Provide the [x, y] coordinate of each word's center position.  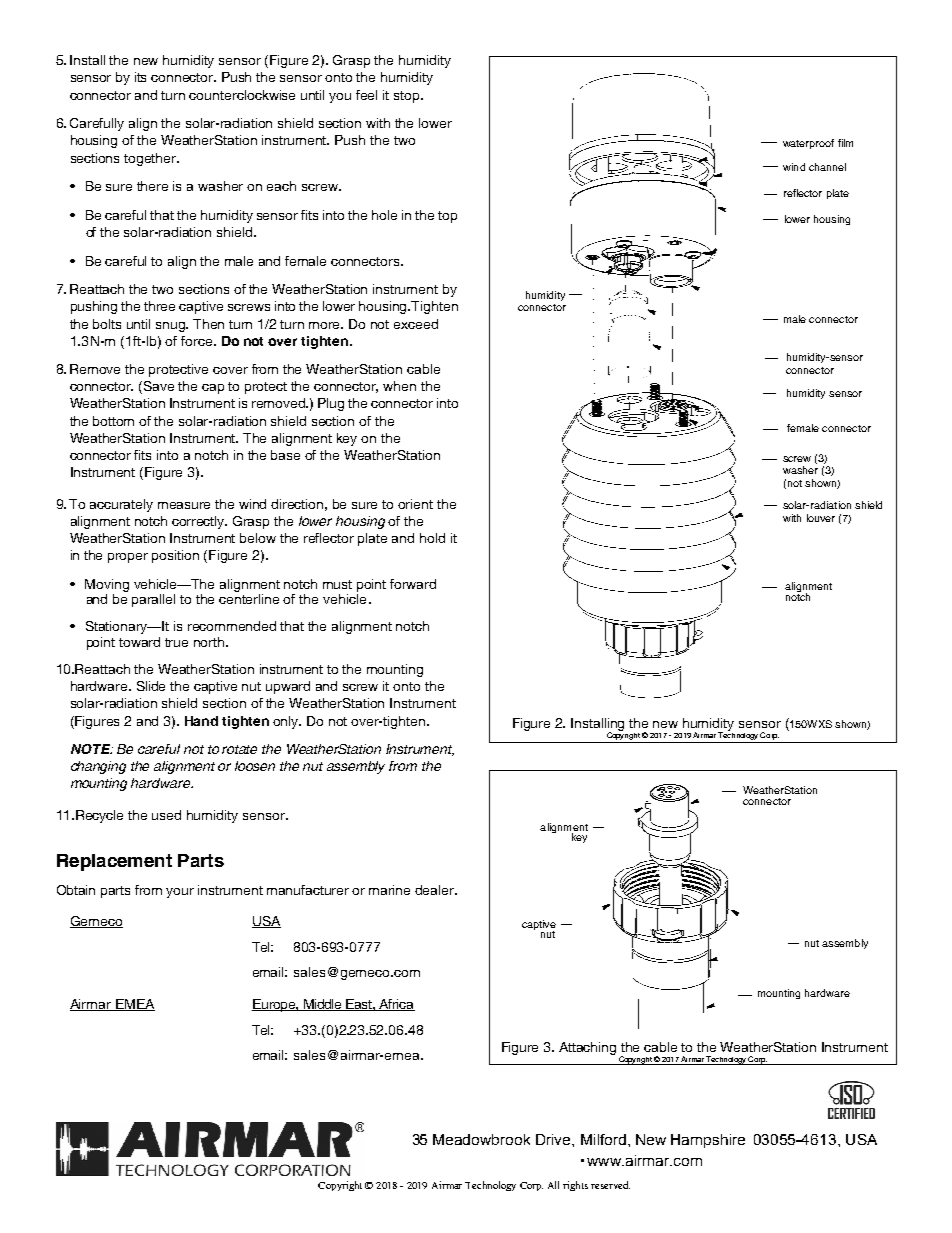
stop [408, 97]
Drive [554, 1139]
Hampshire [708, 1141]
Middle [322, 1005]
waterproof [808, 144]
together [151, 159]
